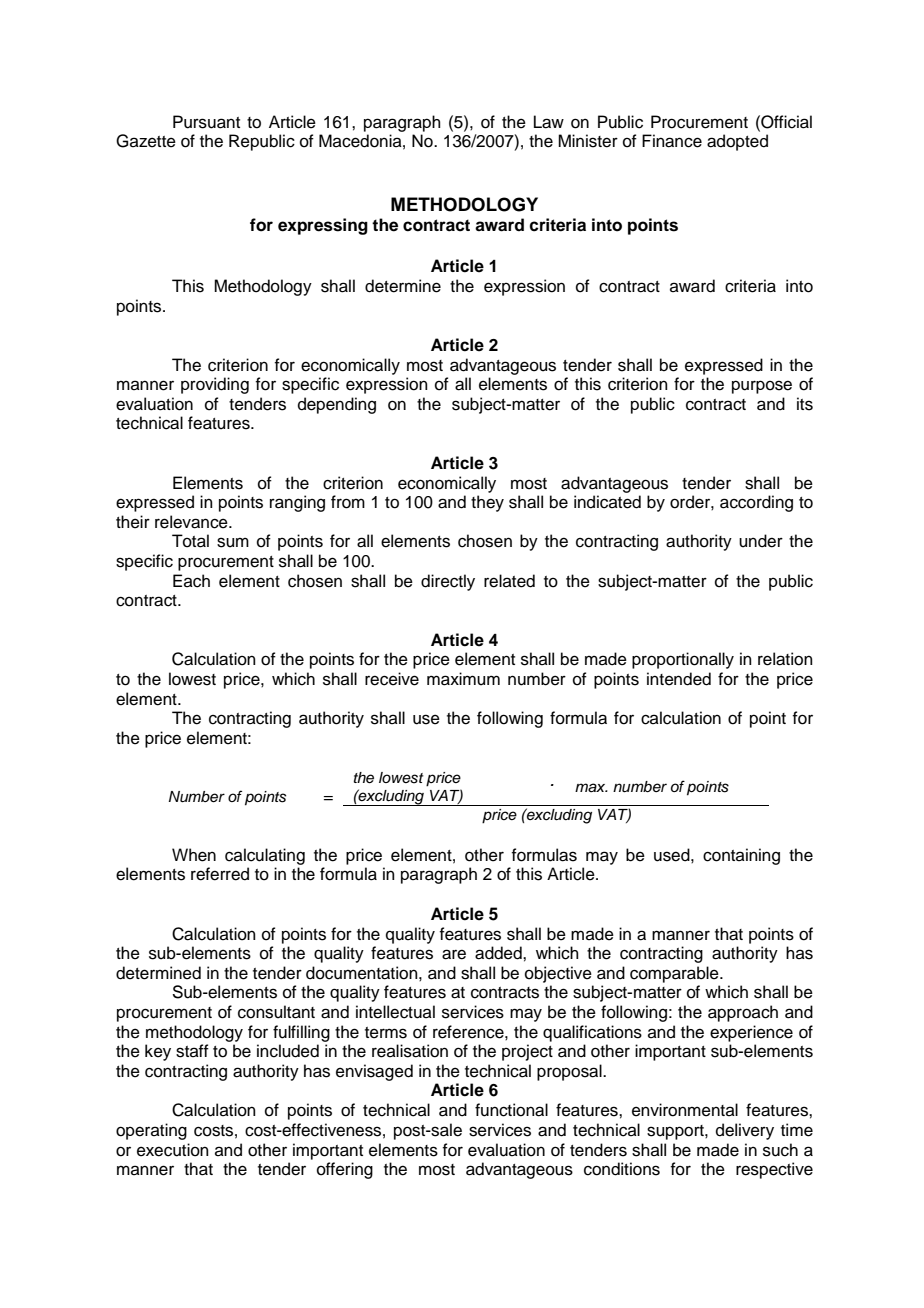 The image size is (924, 1308). I want to click on functional, so click(511, 1110).
